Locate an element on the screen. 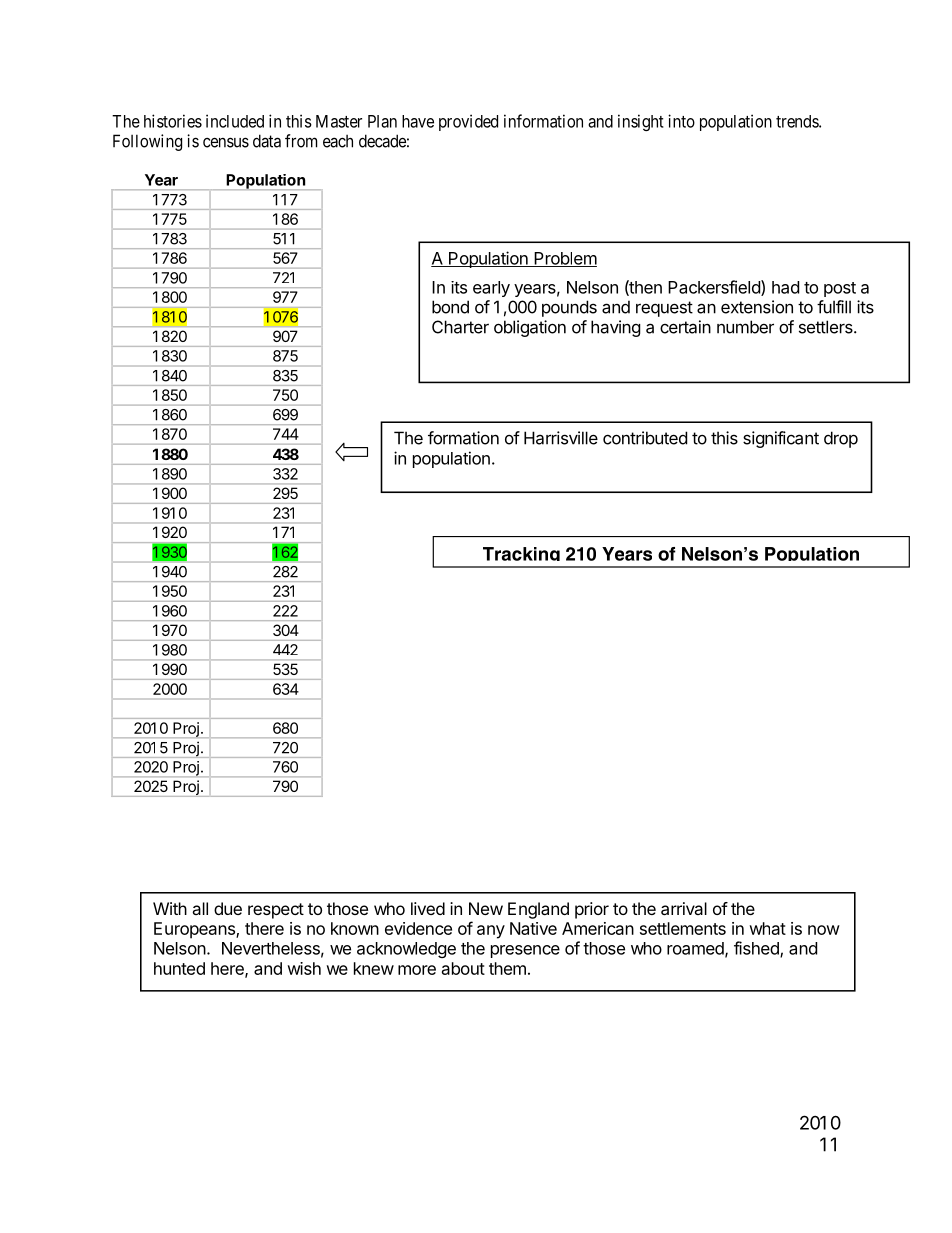 This screenshot has height=1233, width=952. lived is located at coordinates (428, 908).
